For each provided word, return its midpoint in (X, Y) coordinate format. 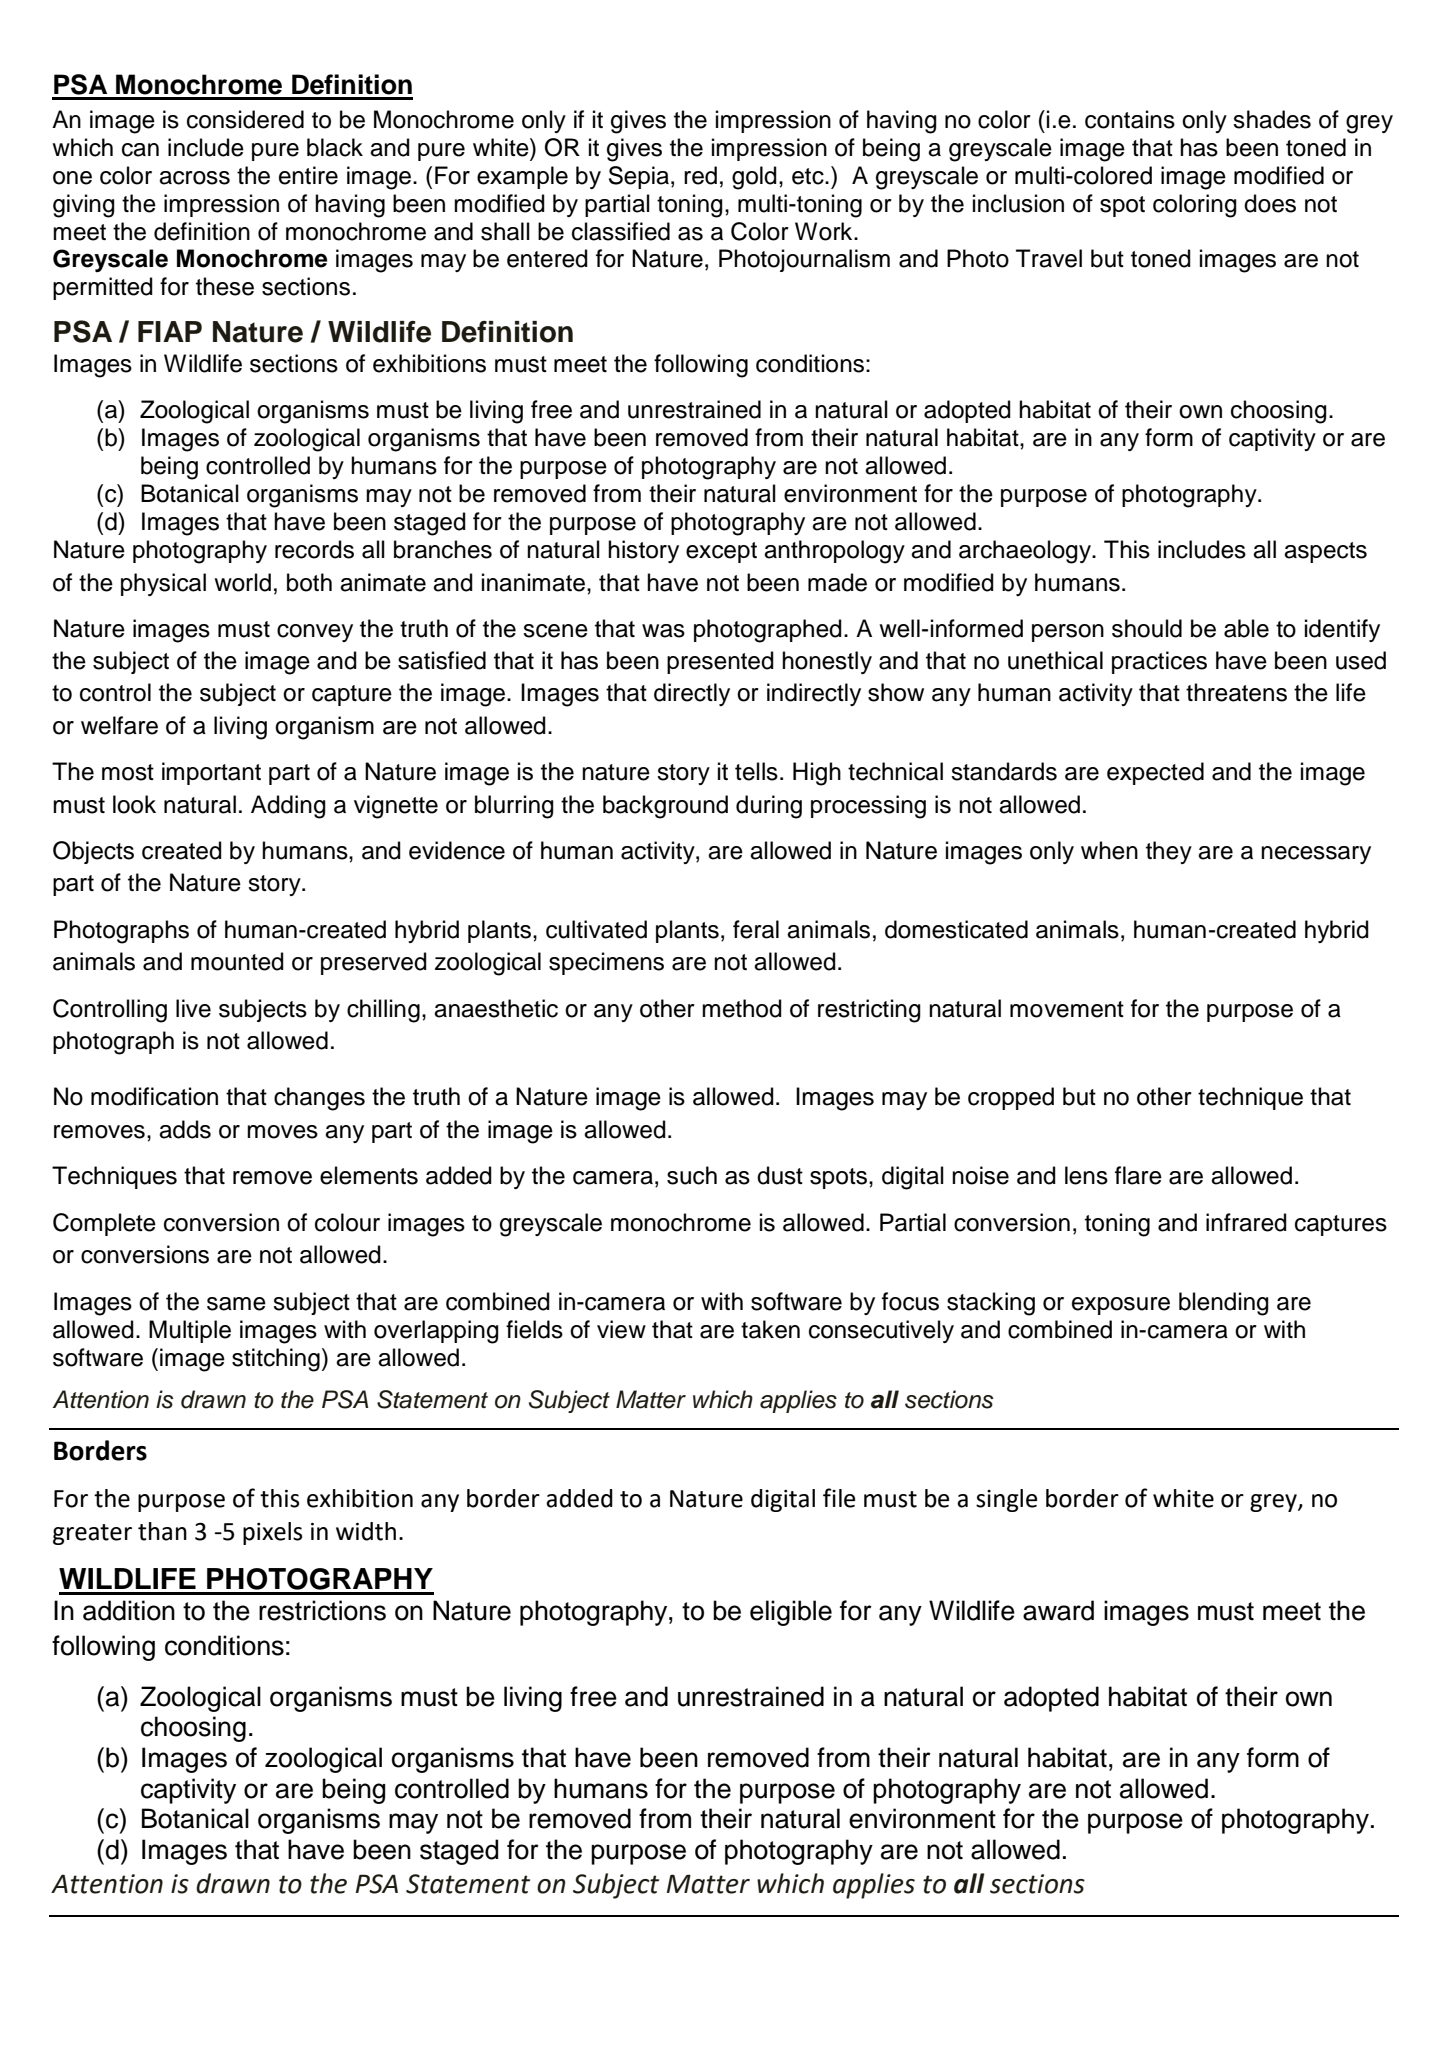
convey (315, 633)
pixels (272, 1533)
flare (1138, 1175)
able (1246, 628)
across (194, 178)
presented (720, 662)
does (1270, 203)
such (692, 1175)
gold (754, 178)
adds (185, 1129)
